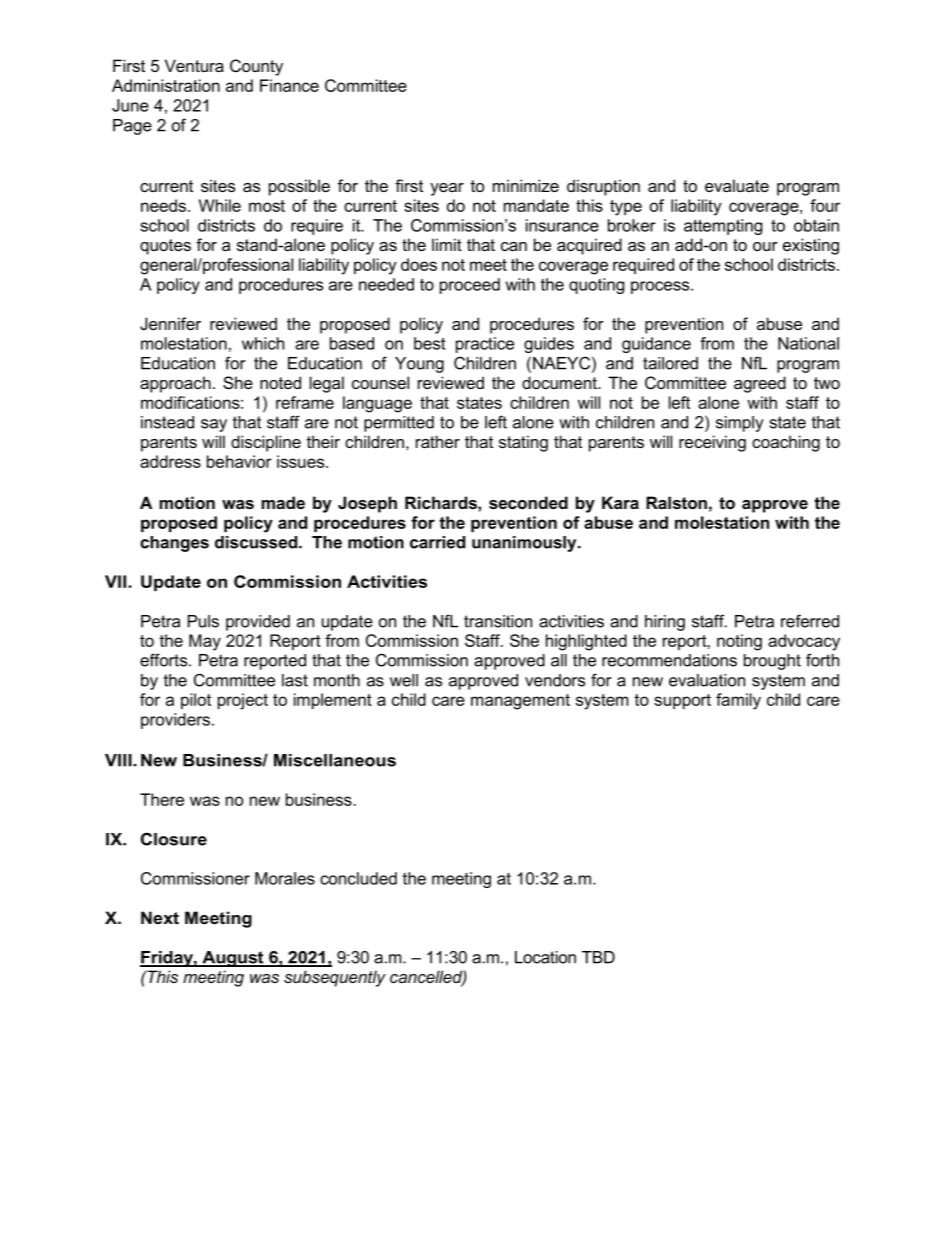 Image resolution: width=952 pixels, height=1233 pixels. Describe the element at coordinates (194, 65) in the screenshot. I see `Ventura` at that location.
